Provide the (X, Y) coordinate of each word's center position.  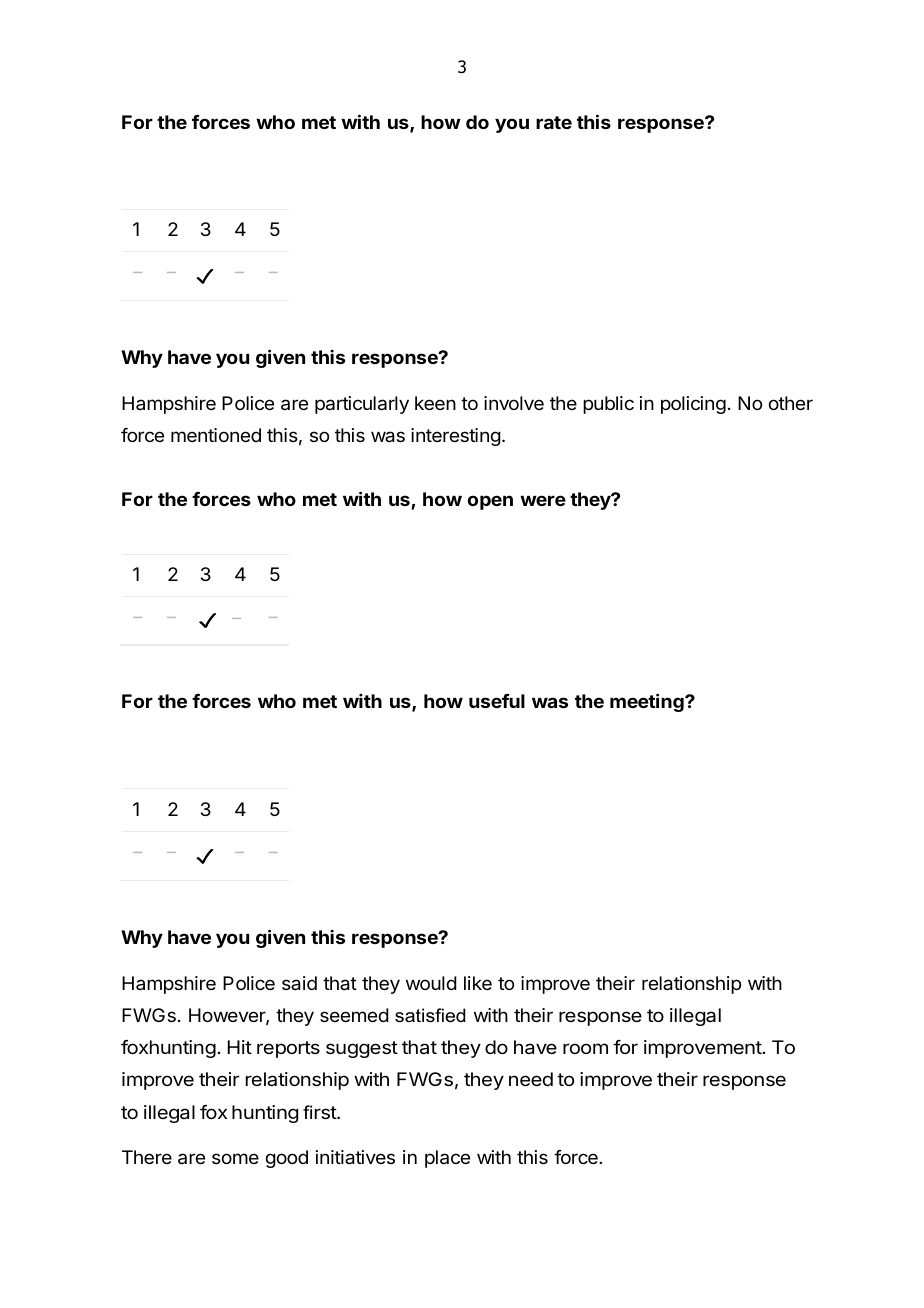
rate (554, 122)
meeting (648, 702)
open (490, 502)
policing (693, 405)
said (299, 983)
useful (497, 701)
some (235, 1158)
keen (435, 403)
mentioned (216, 435)
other (791, 403)
